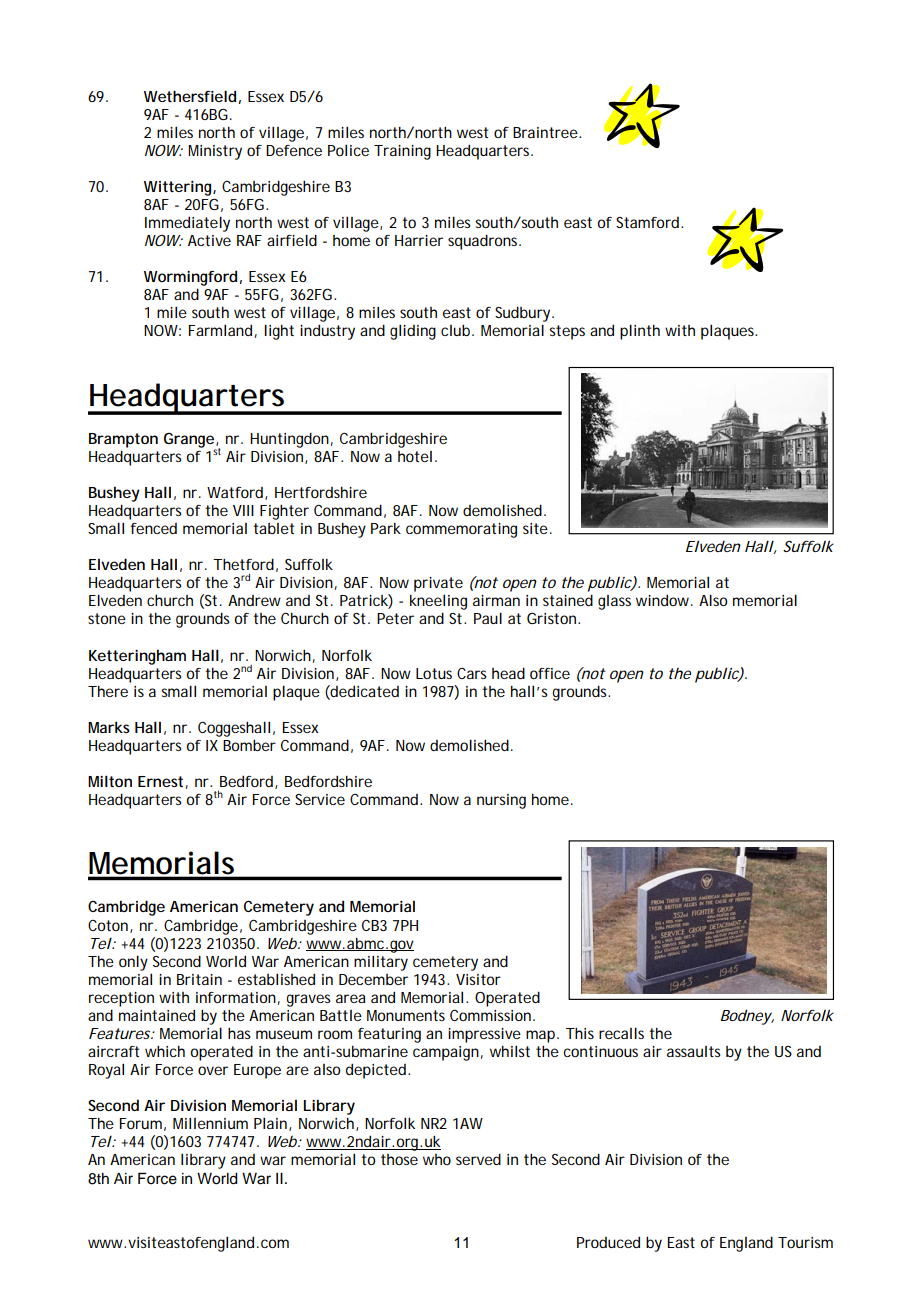  What do you see at coordinates (647, 222) in the screenshot?
I see `Stamford` at bounding box center [647, 222].
